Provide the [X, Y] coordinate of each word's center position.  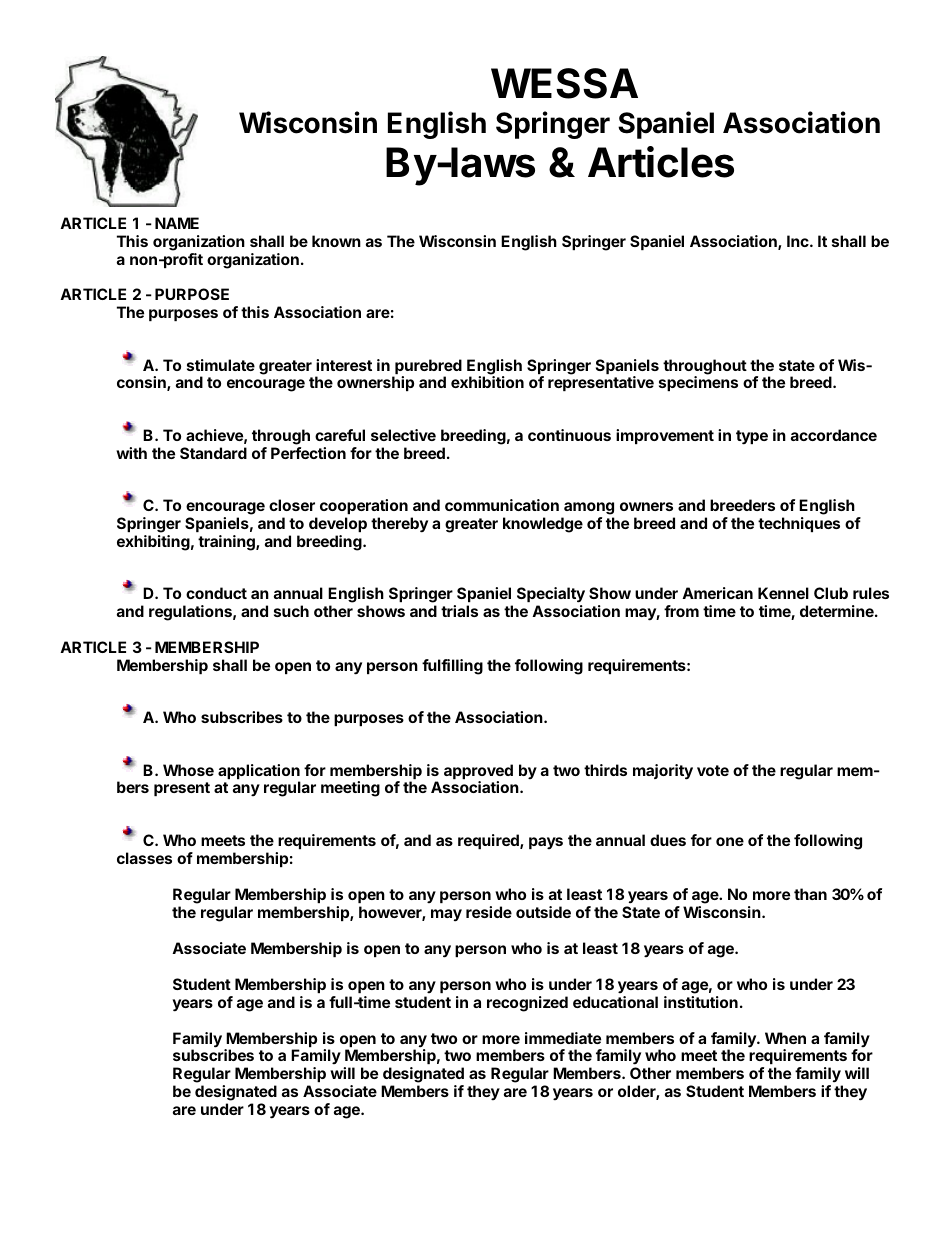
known [336, 241]
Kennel [783, 593]
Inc [799, 241]
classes [144, 858]
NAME [177, 223]
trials [459, 611]
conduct [216, 593]
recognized [527, 1004]
